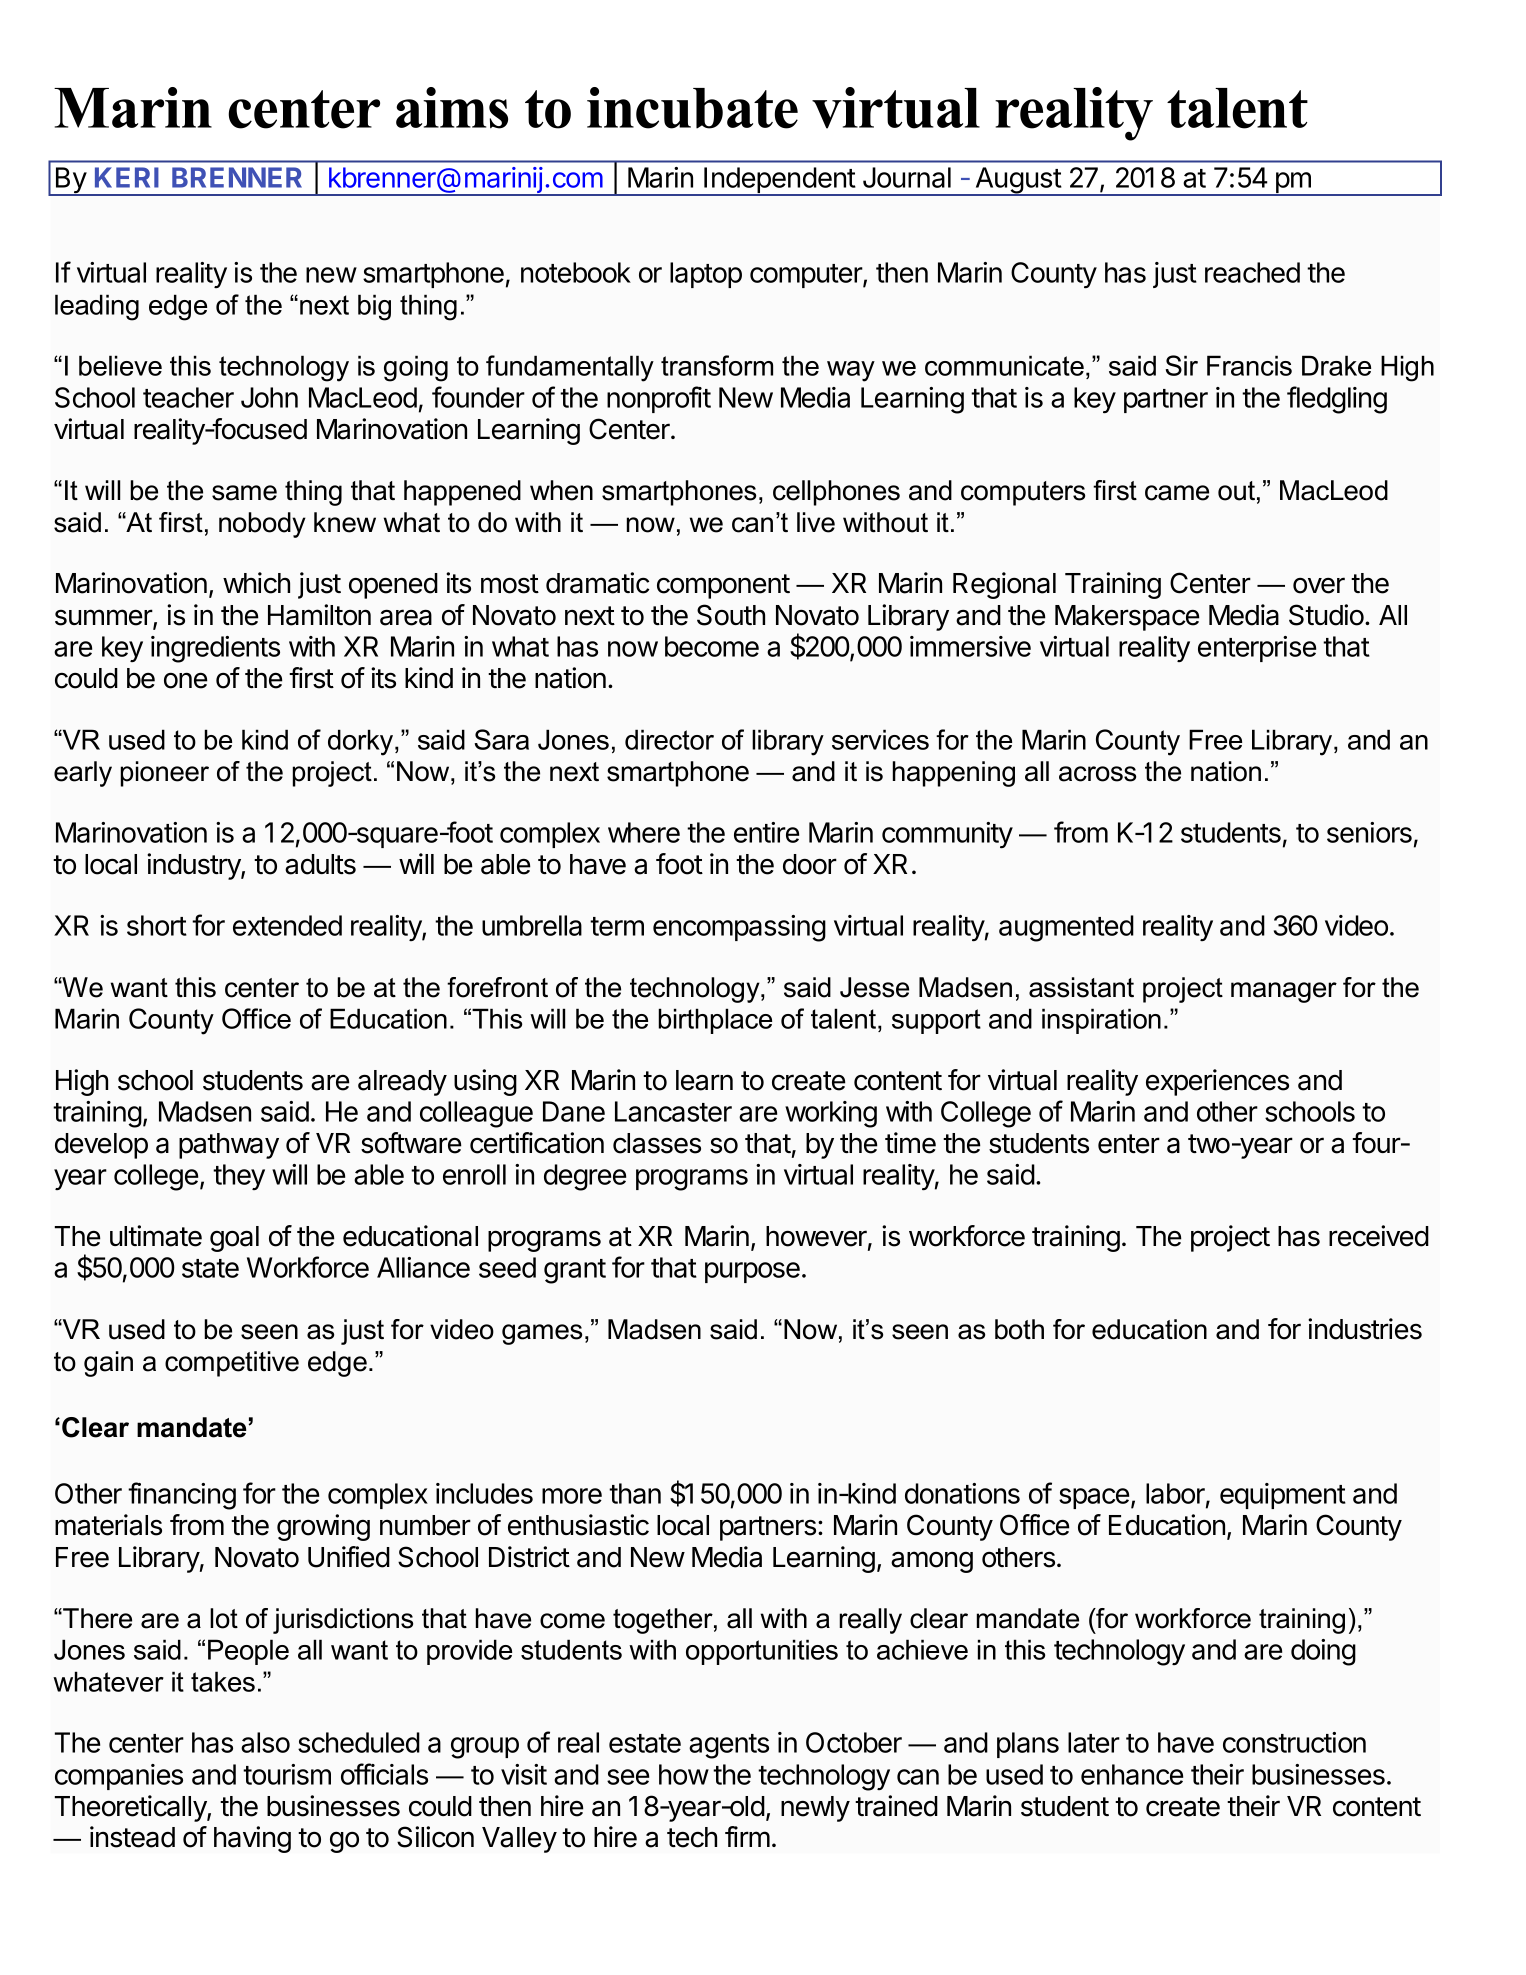 This page has height=1975, width=1526. I want to click on industries, so click(1365, 1329).
